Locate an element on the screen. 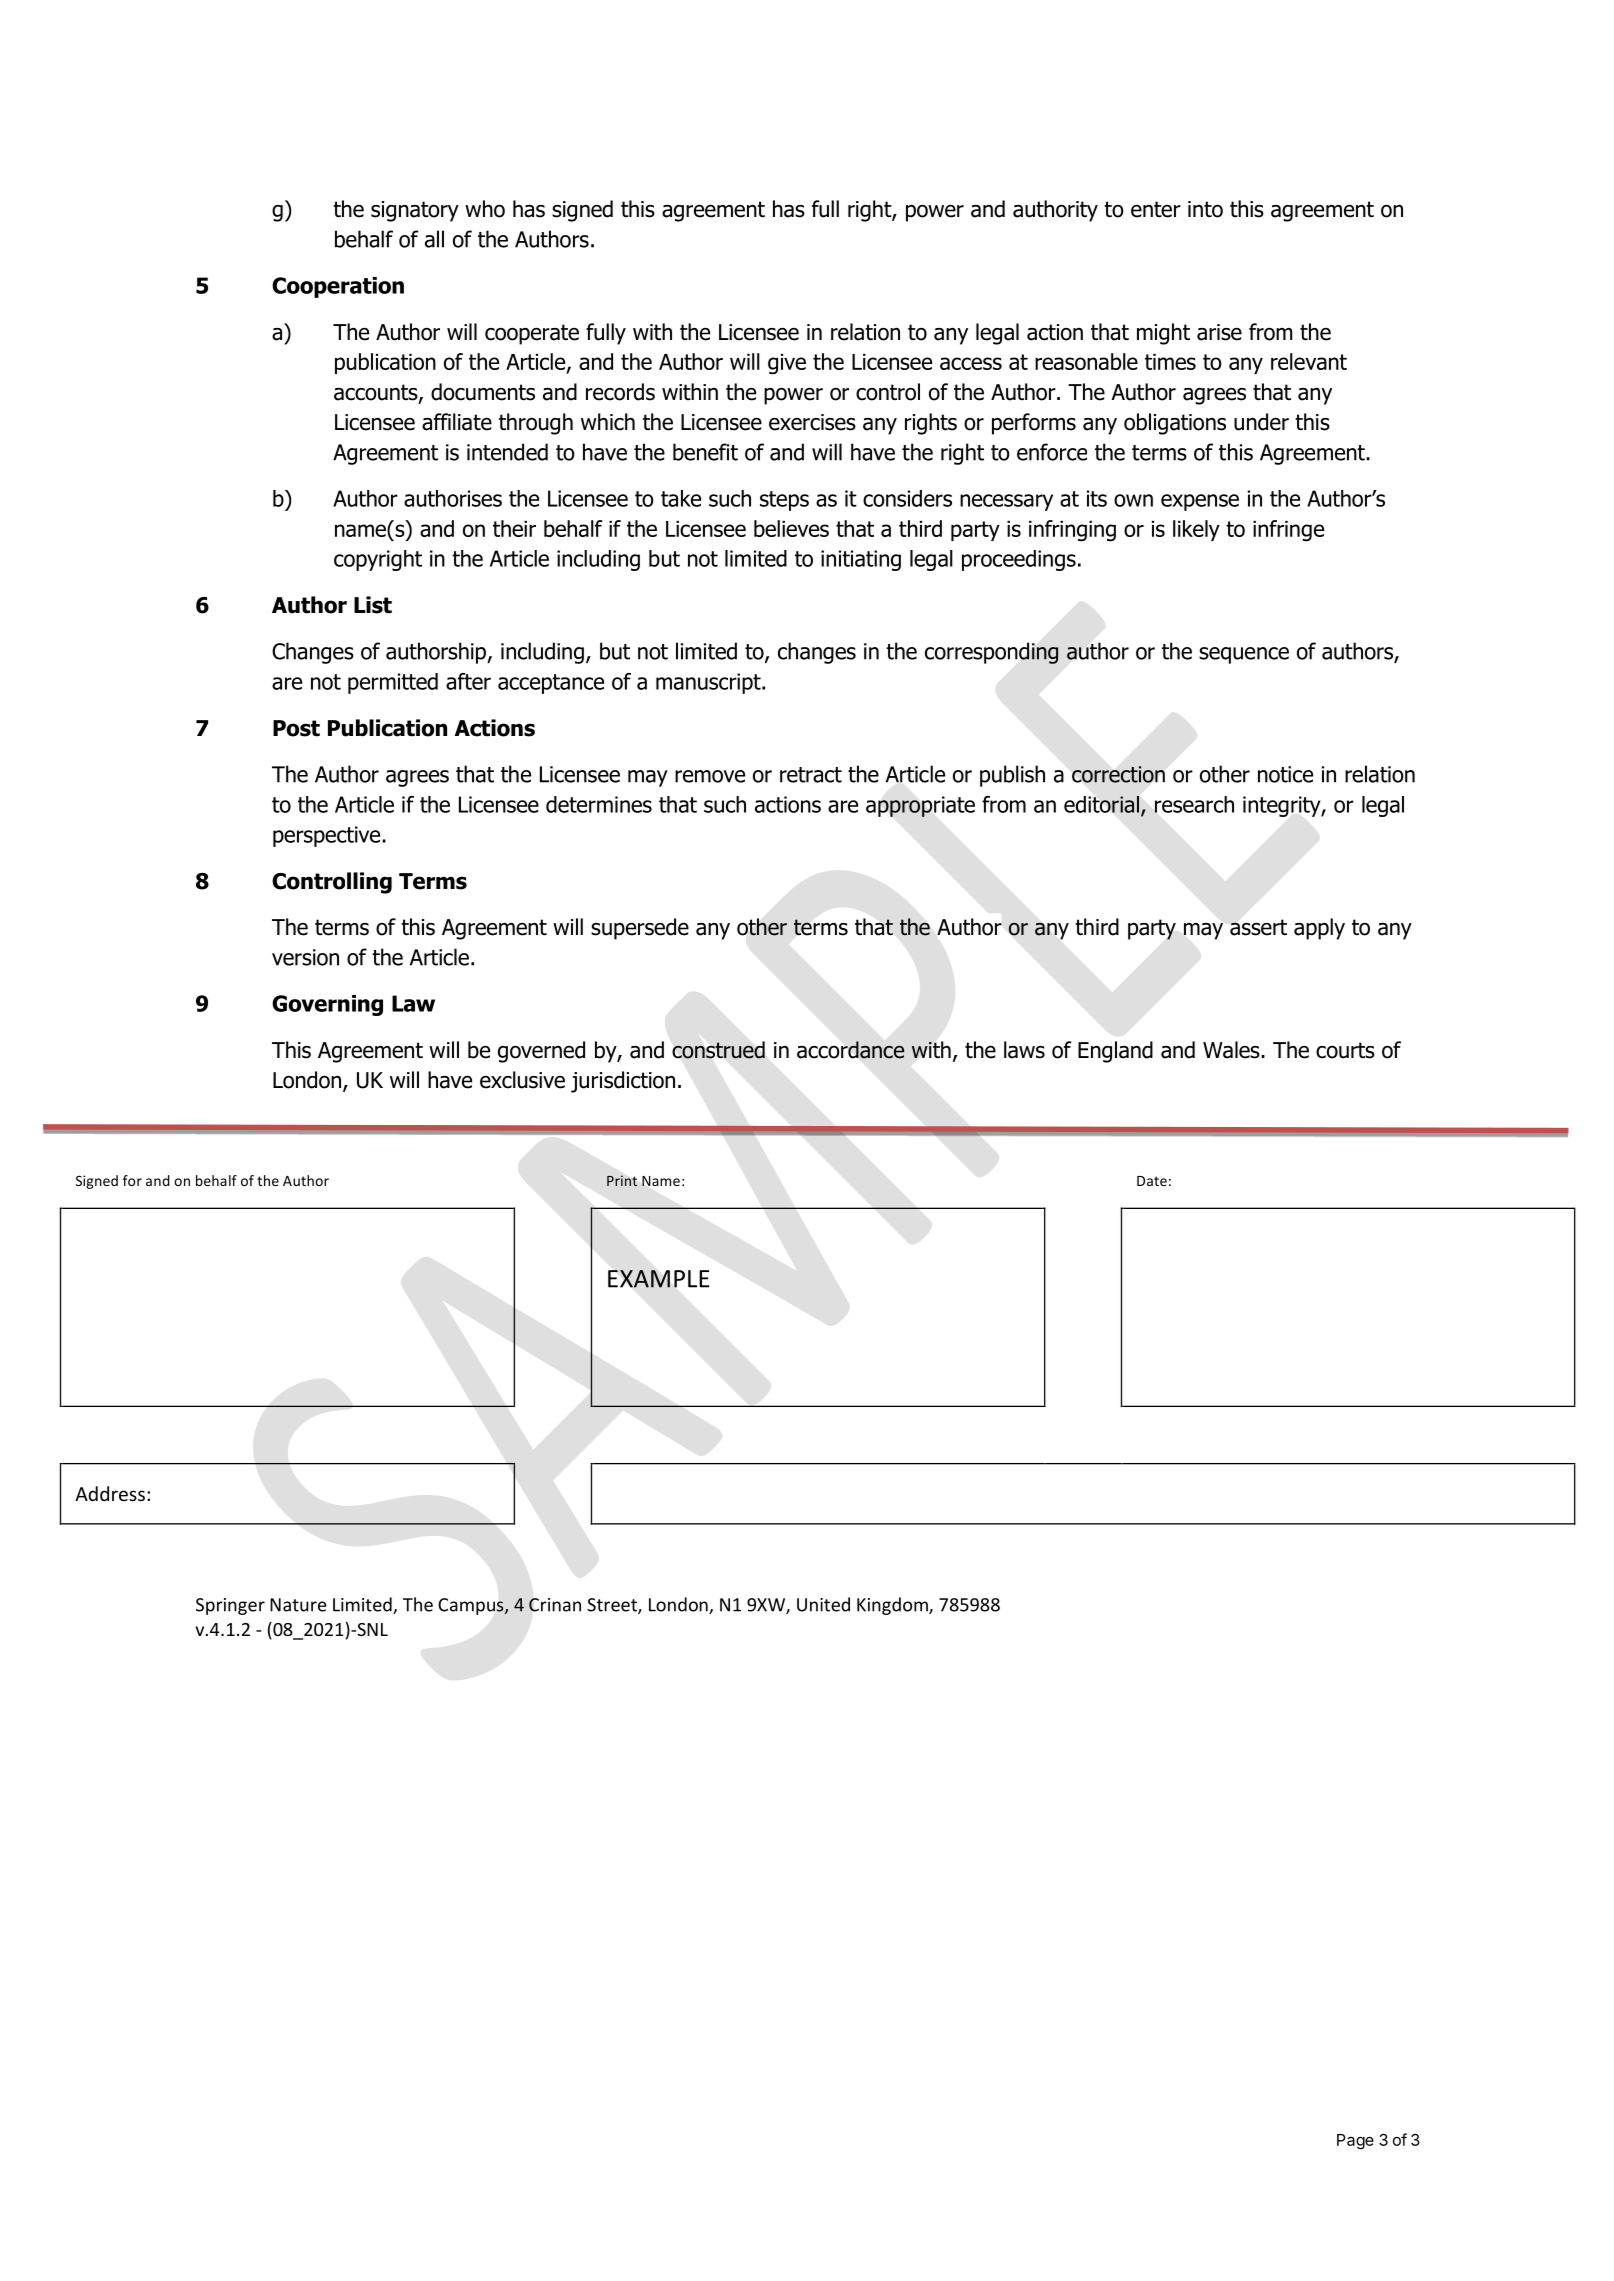 This screenshot has height=2281, width=1614. assert is located at coordinates (1258, 927).
